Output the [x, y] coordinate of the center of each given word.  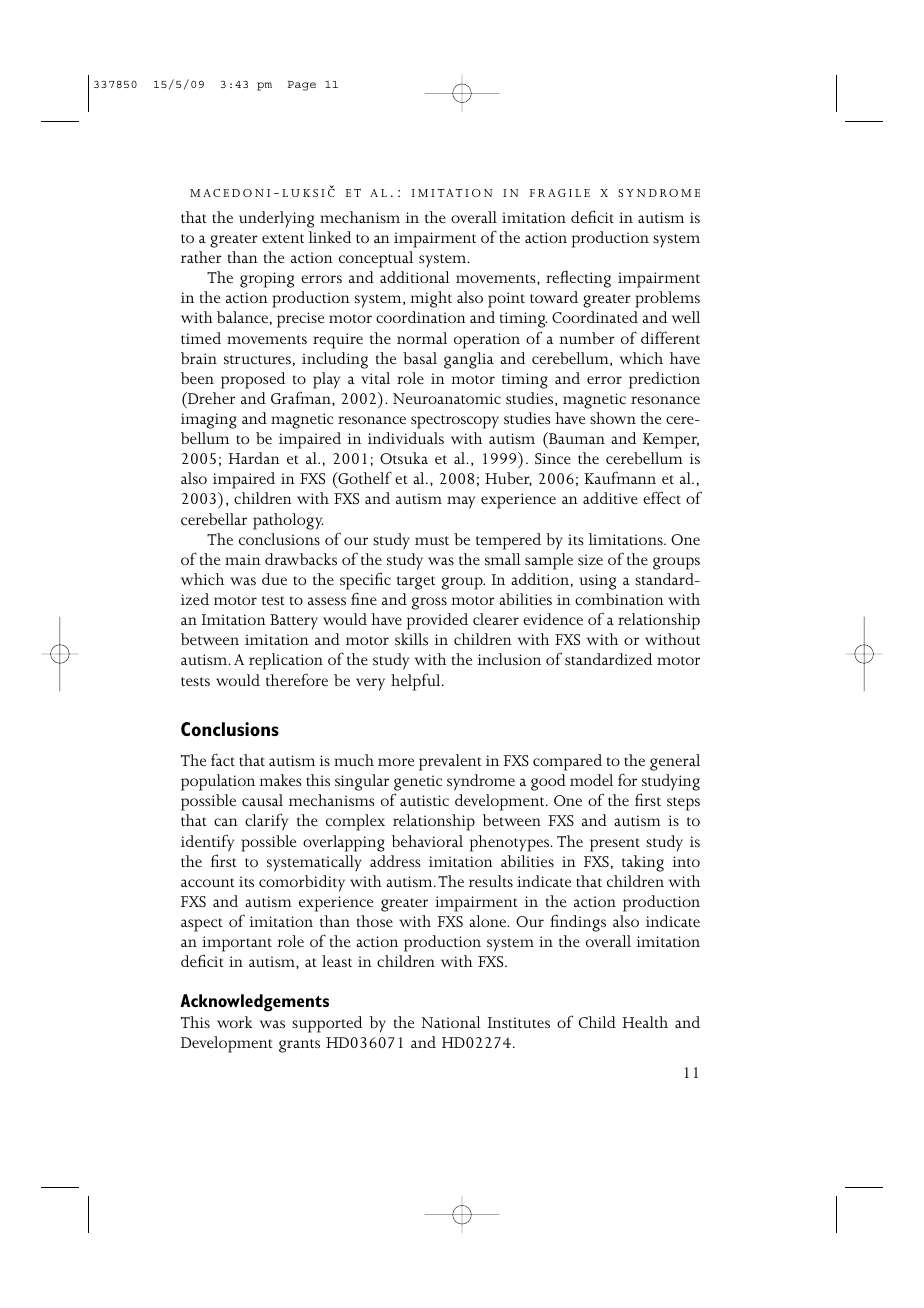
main [243, 559]
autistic [424, 800]
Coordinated [595, 317]
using [597, 582]
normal [422, 338]
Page [302, 86]
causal [262, 800]
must [432, 540]
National [451, 1022]
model [591, 780]
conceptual [376, 259]
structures [257, 359]
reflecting [578, 279]
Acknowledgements [254, 1003]
